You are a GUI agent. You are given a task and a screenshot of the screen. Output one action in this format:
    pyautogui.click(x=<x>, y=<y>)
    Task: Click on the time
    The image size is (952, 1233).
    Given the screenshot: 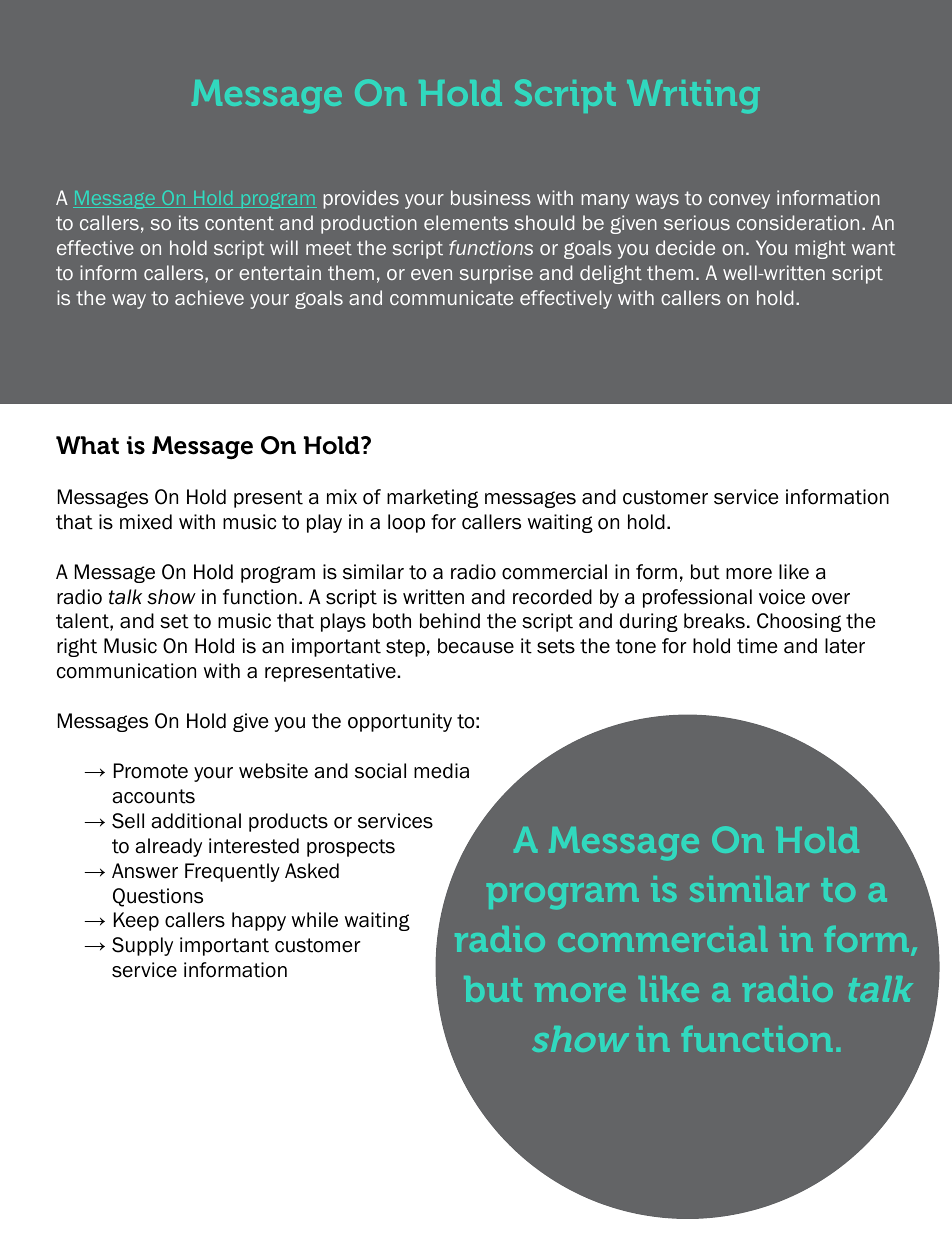 What is the action you would take?
    pyautogui.click(x=757, y=646)
